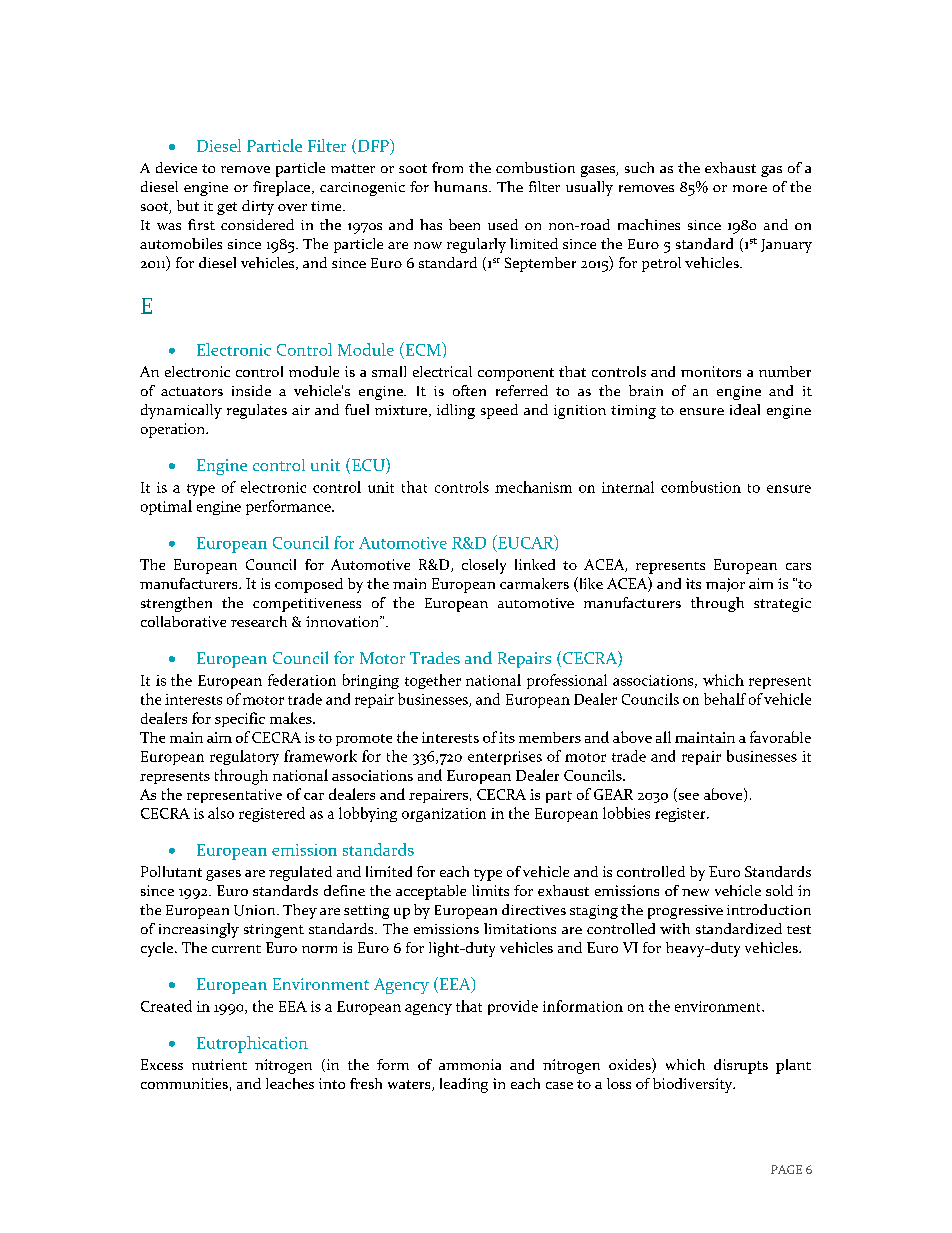 This screenshot has width=952, height=1233. I want to click on research, so click(259, 621).
